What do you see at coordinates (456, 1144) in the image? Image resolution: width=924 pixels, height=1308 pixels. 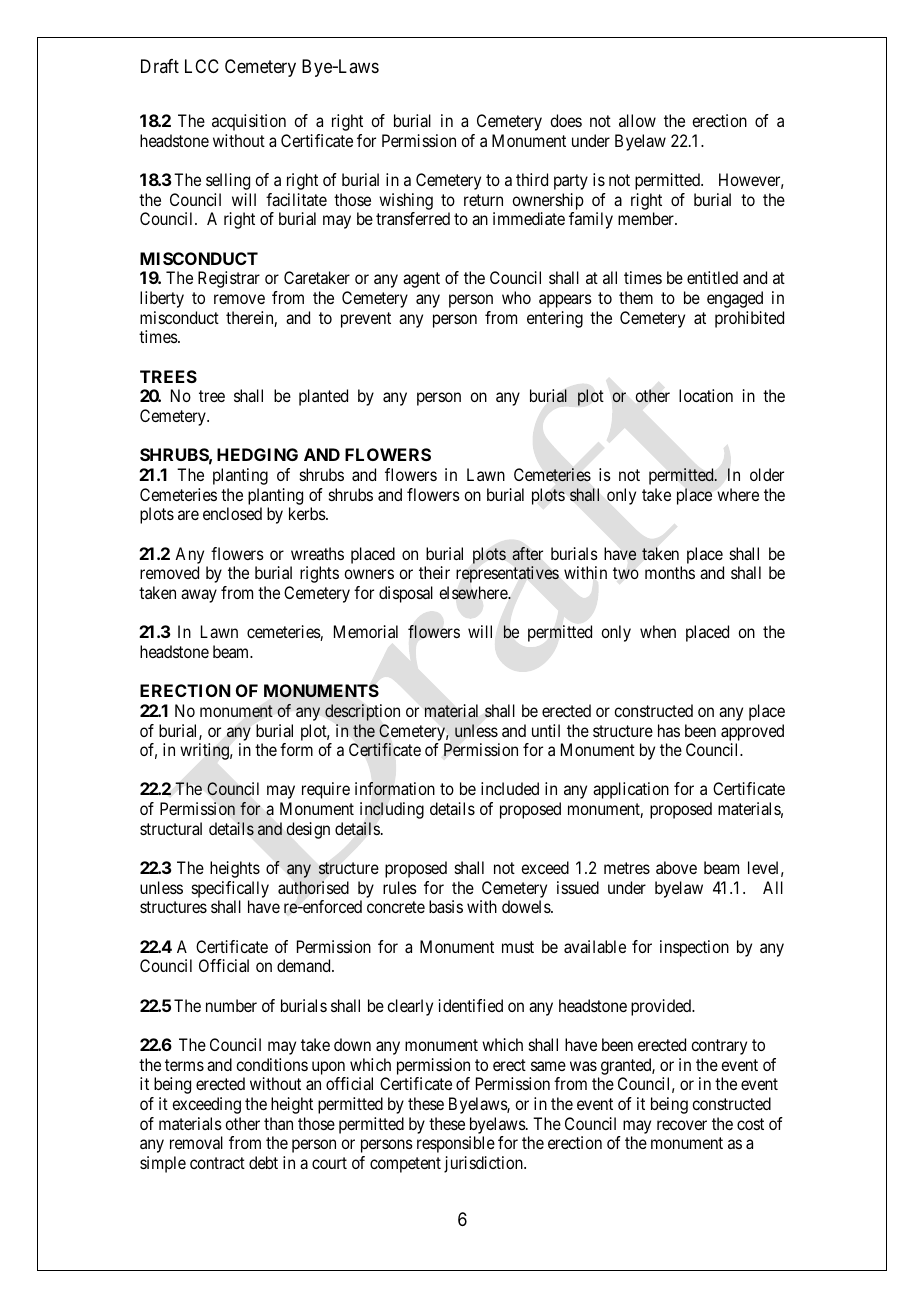 I see `responsible` at bounding box center [456, 1144].
